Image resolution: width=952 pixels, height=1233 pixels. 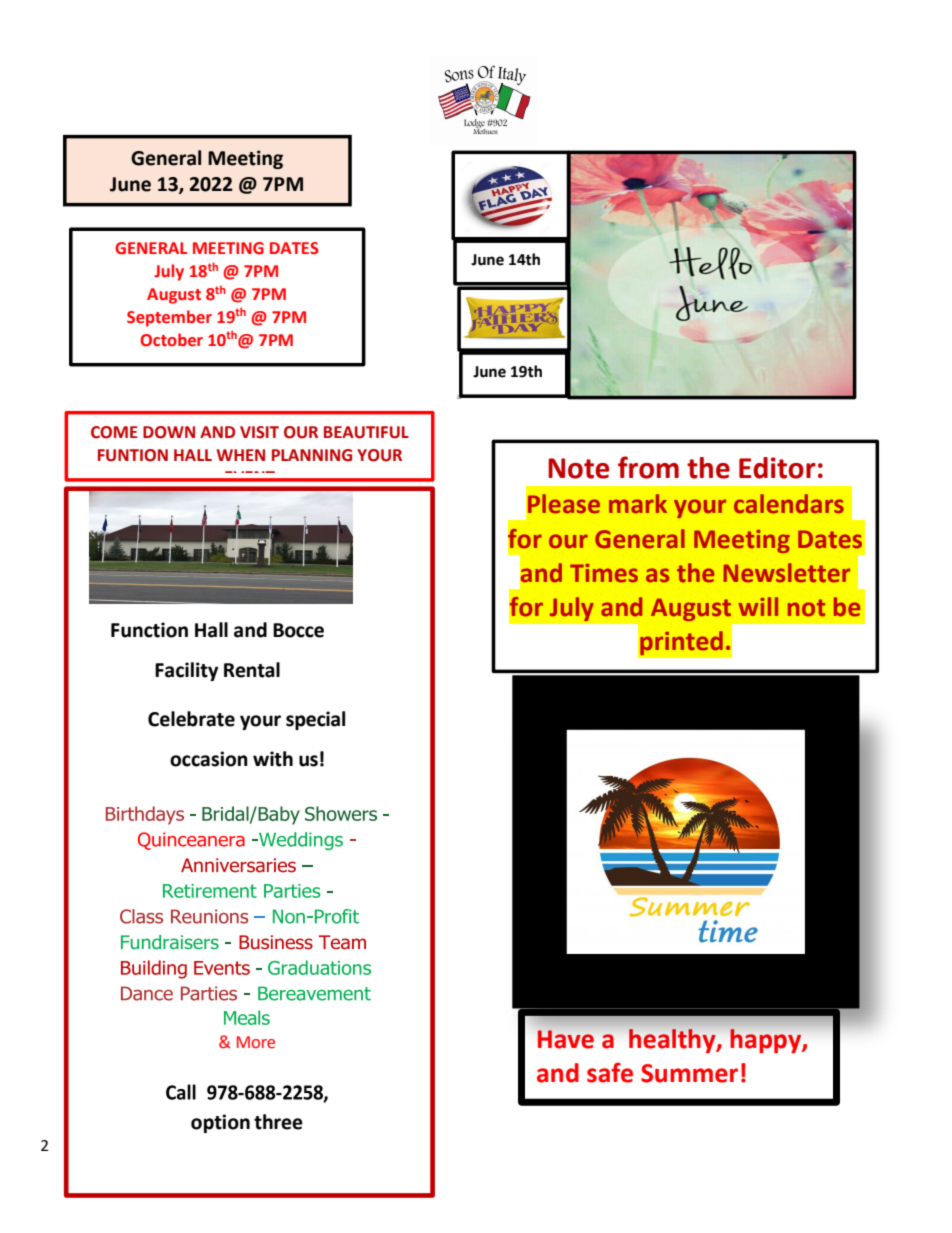 What do you see at coordinates (298, 630) in the page?
I see `Bocce` at bounding box center [298, 630].
